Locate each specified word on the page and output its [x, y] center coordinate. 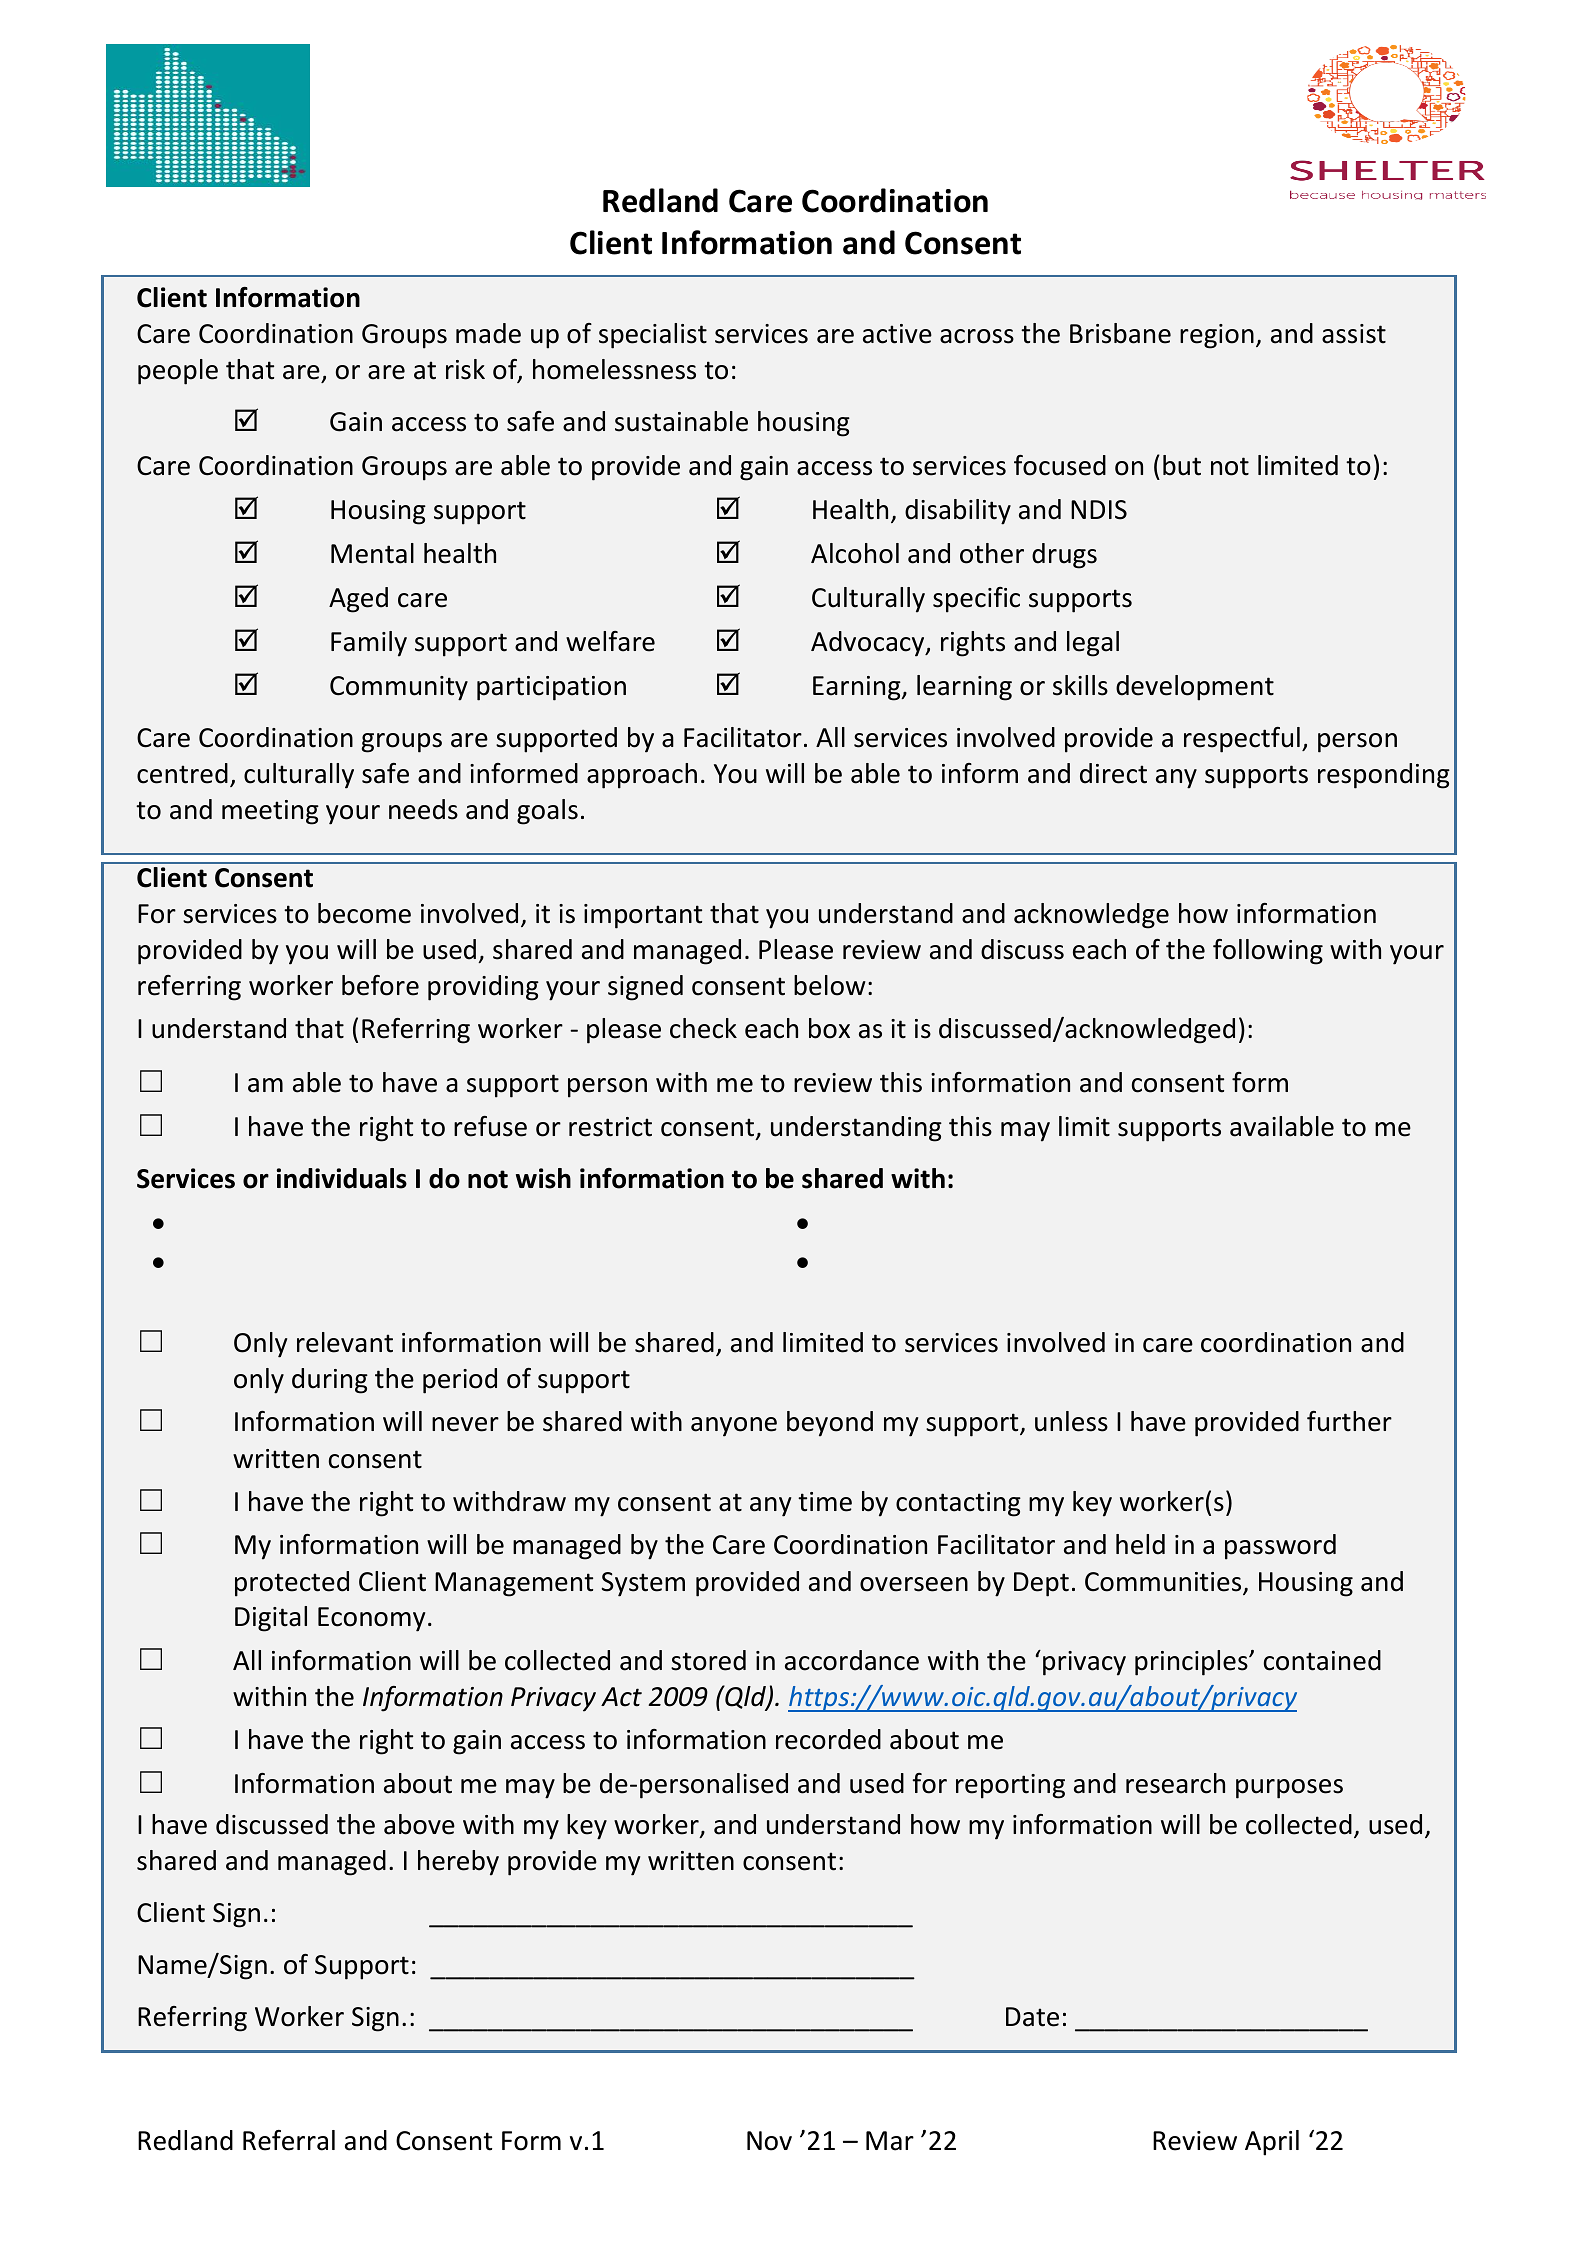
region [1217, 336]
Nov [769, 2141]
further [1349, 1421]
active [897, 334]
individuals [342, 1178]
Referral [289, 2140]
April [1272, 2143]
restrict [610, 1127]
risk [465, 369]
